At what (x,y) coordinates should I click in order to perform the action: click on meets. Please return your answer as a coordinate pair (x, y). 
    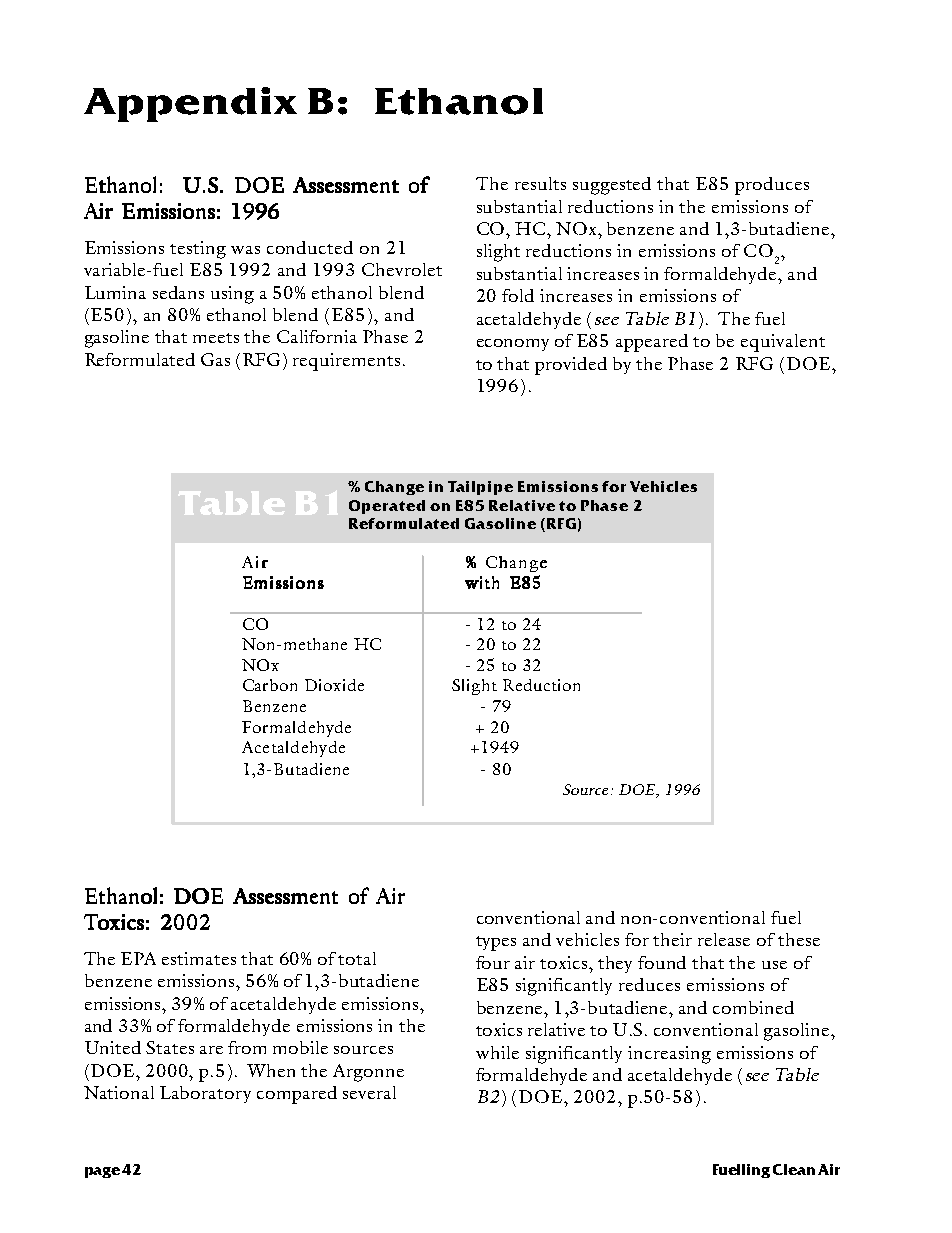
    Looking at the image, I should click on (216, 338).
